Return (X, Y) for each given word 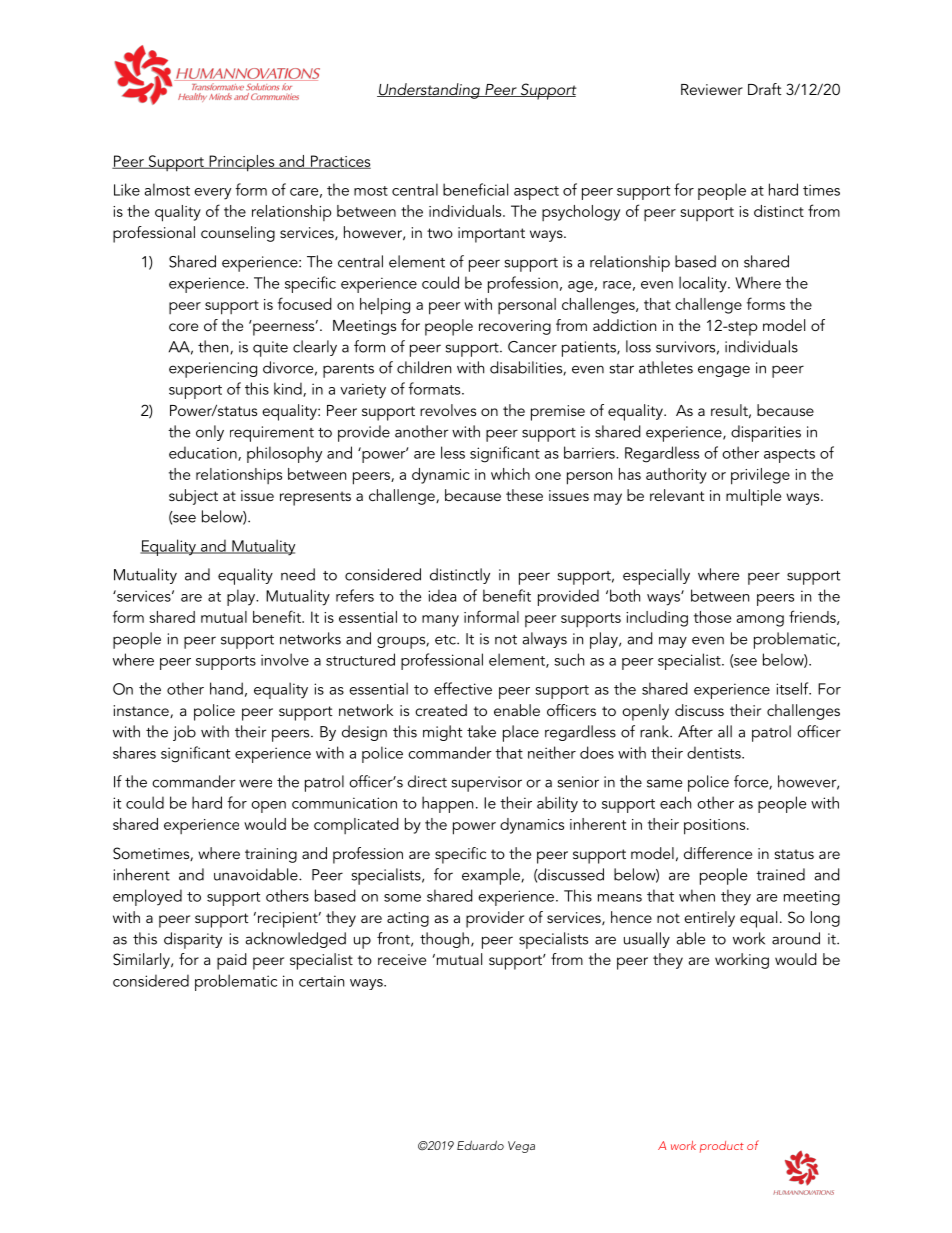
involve (285, 659)
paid (232, 961)
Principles (242, 163)
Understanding (429, 91)
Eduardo (480, 1145)
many (440, 621)
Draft (765, 89)
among (760, 621)
